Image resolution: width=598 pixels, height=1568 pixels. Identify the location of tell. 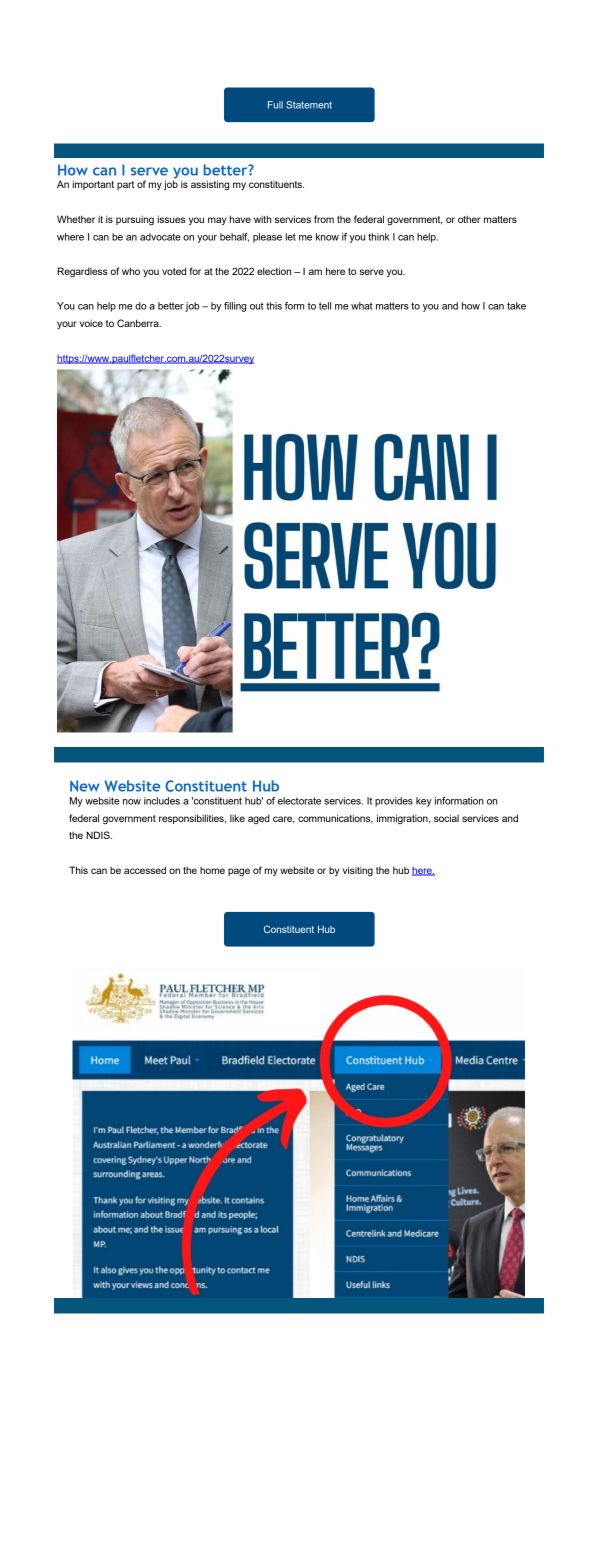
(325, 306).
